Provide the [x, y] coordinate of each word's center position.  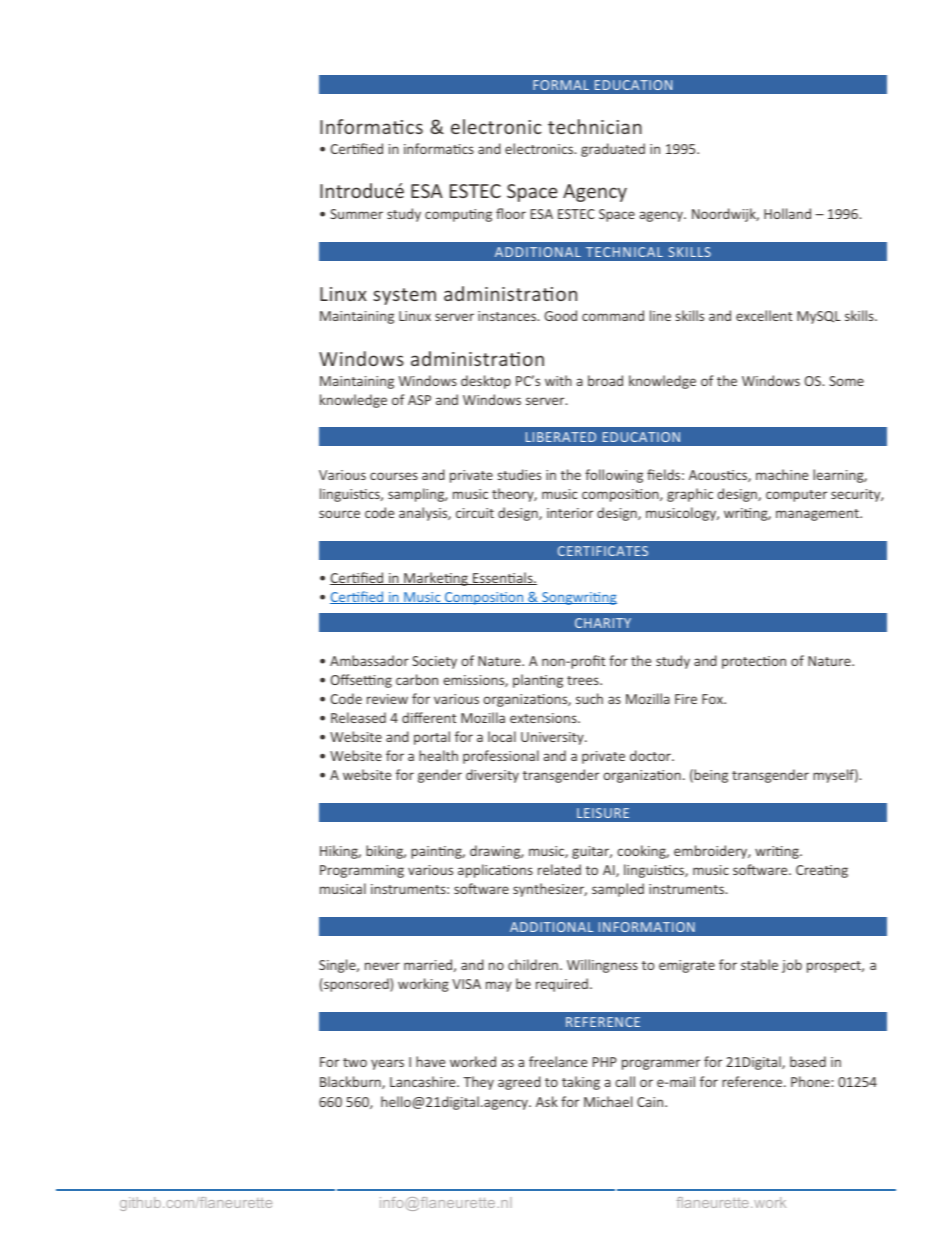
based [808, 1061]
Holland [787, 213]
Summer [356, 214]
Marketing [436, 579]
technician [595, 126]
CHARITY [603, 623]
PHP [605, 1062]
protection [754, 662]
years [387, 1064]
